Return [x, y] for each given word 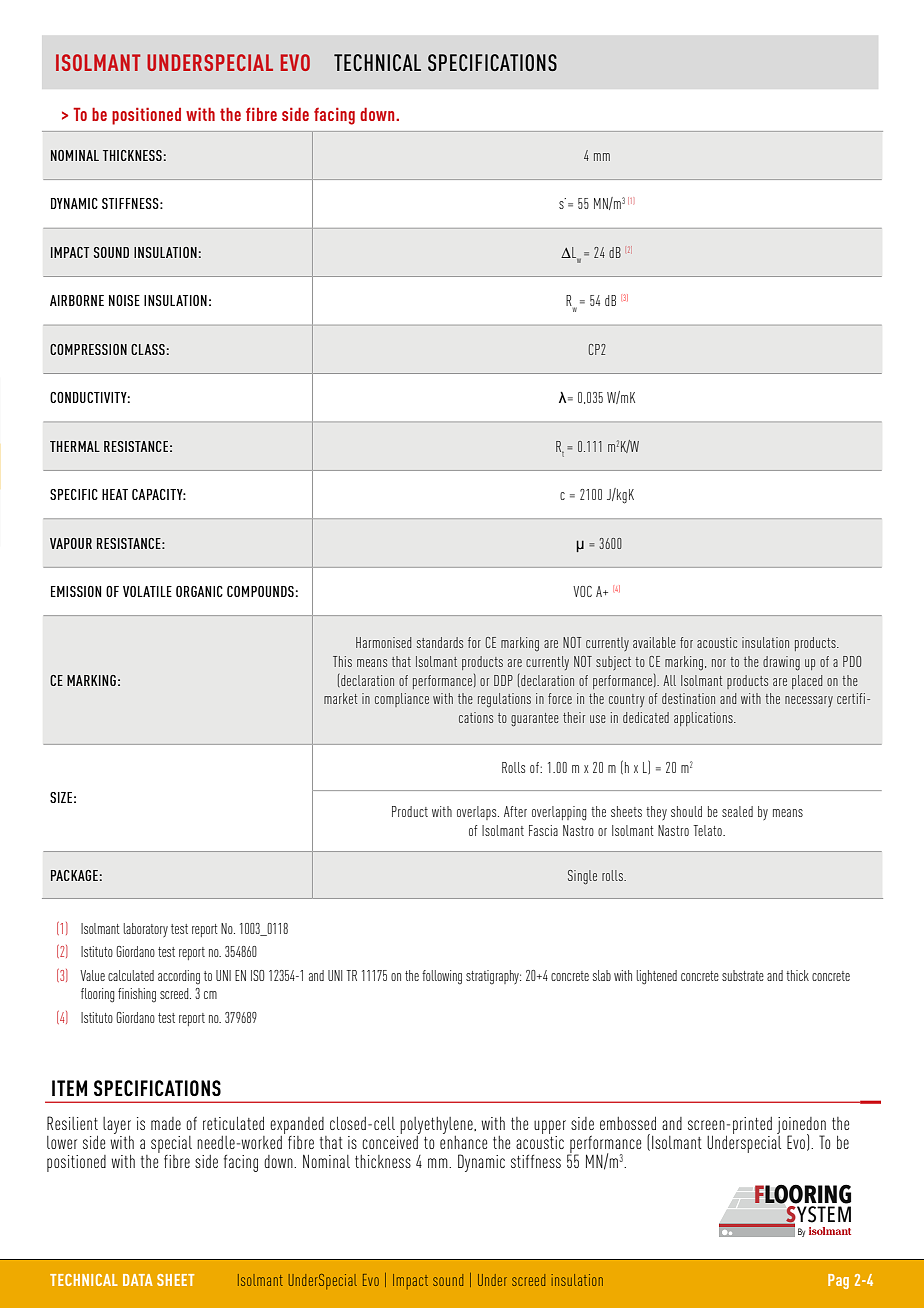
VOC [582, 591]
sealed [737, 811]
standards [440, 642]
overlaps [478, 813]
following [442, 977]
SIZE [61, 797]
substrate [743, 975]
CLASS [148, 349]
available [654, 642]
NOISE [124, 300]
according [179, 977]
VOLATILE [147, 591]
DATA [138, 1280]
